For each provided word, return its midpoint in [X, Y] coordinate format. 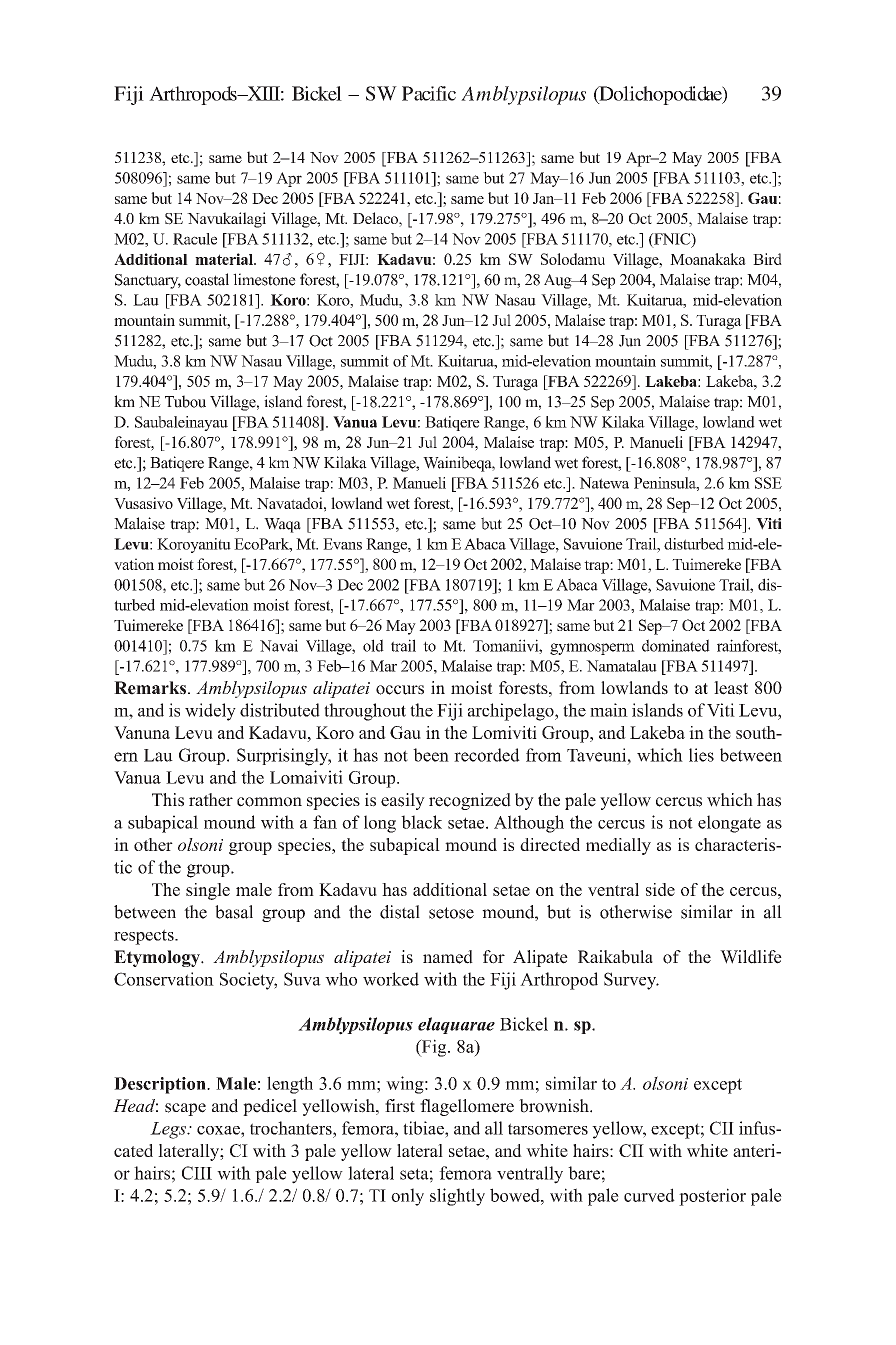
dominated [676, 645]
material [225, 259]
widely [210, 712]
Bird [767, 259]
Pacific [429, 93]
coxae [219, 1130]
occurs [400, 690]
